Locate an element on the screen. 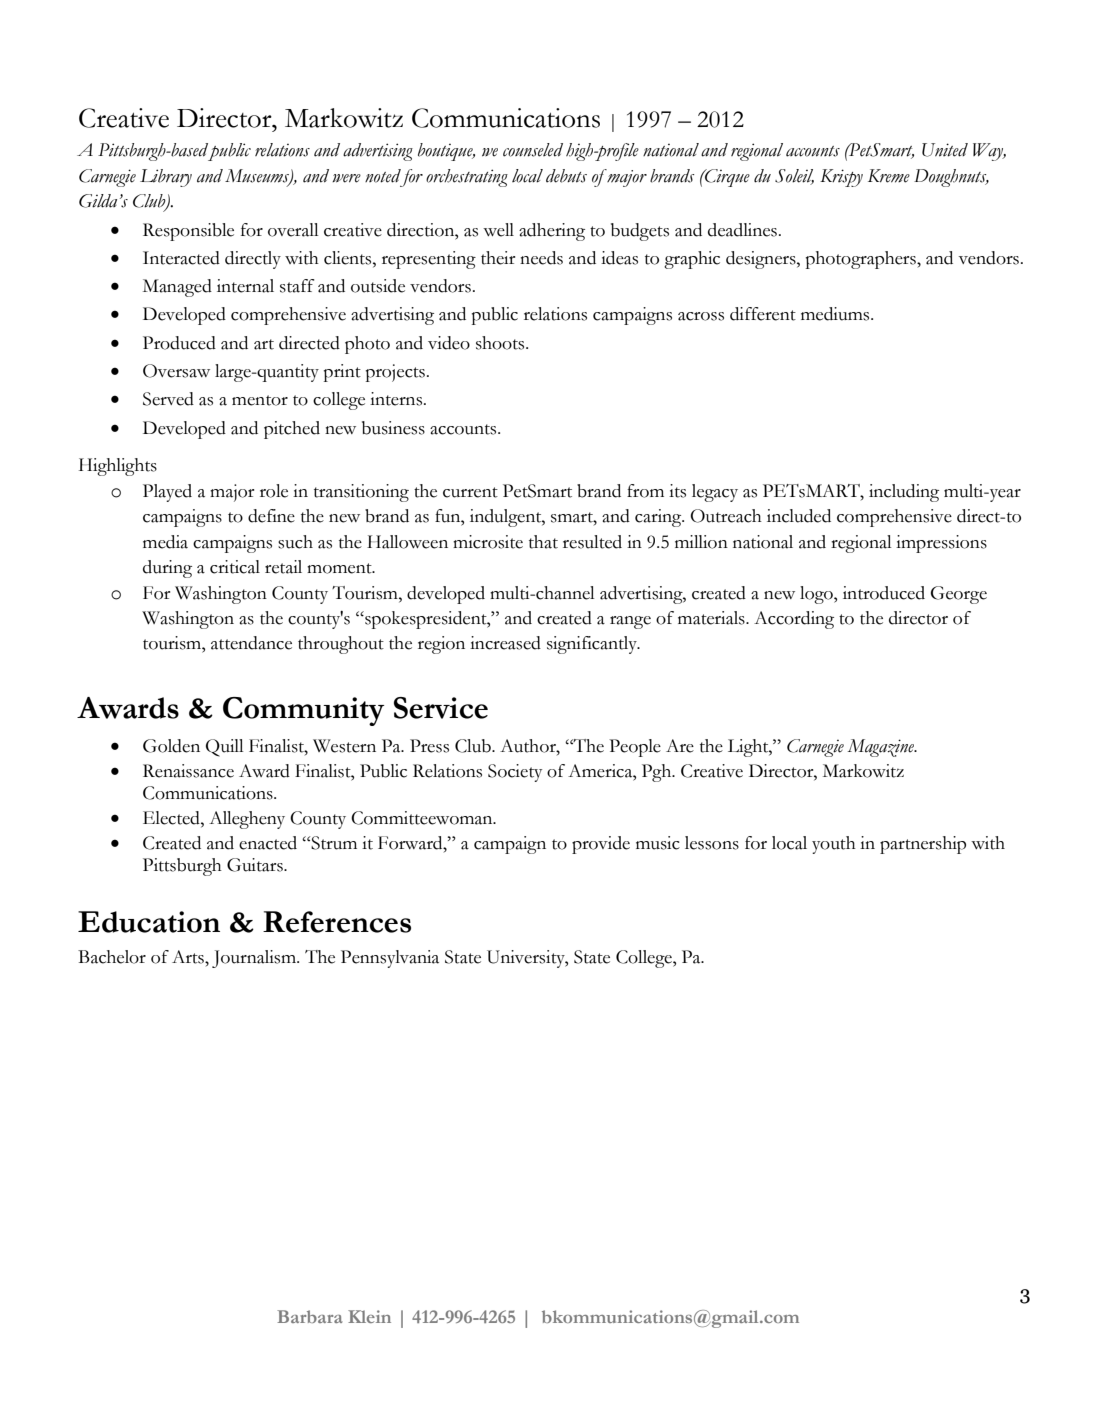 The height and width of the screenshot is (1416, 1094). Magazine is located at coordinates (882, 748).
